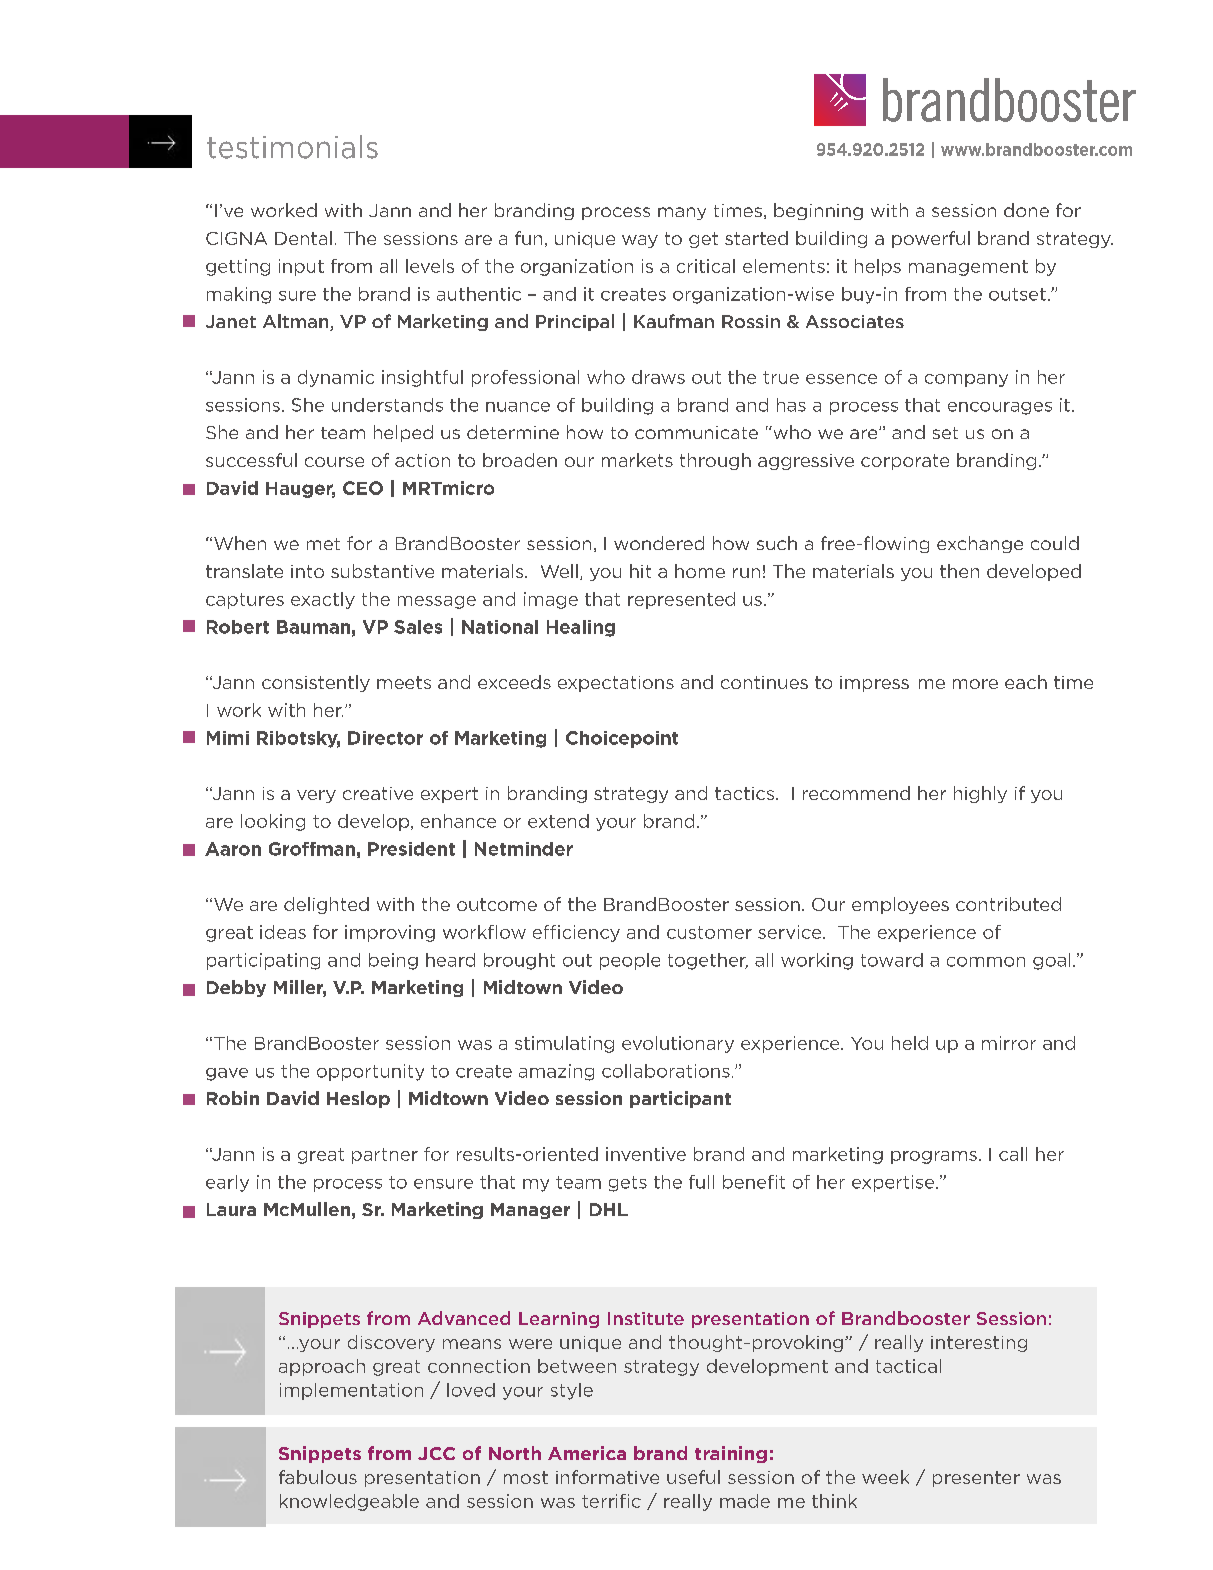 The image size is (1213, 1570). Describe the element at coordinates (681, 600) in the document. I see `represented` at that location.
